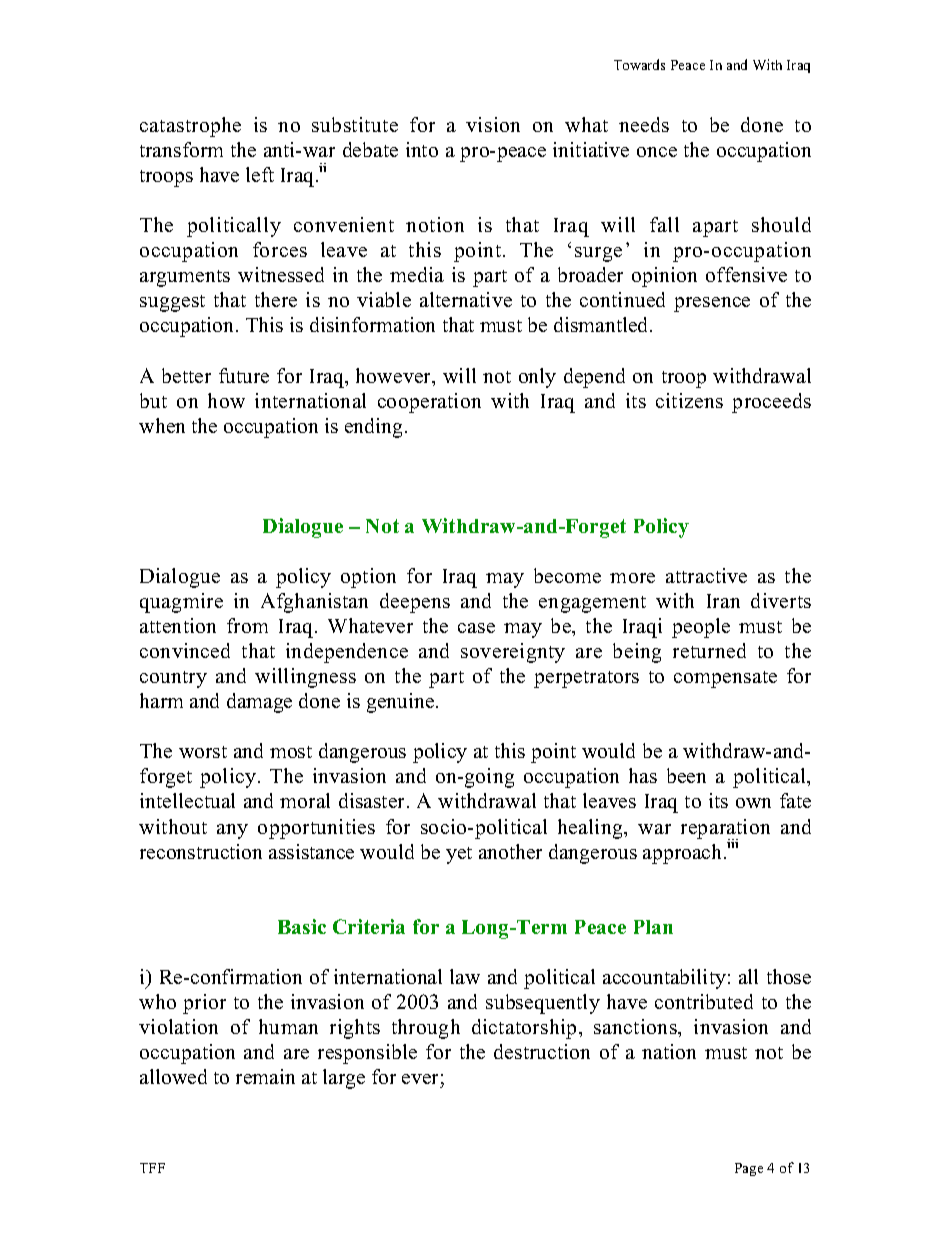 This image has height=1233, width=952. Describe the element at coordinates (686, 775) in the image. I see `been` at that location.
